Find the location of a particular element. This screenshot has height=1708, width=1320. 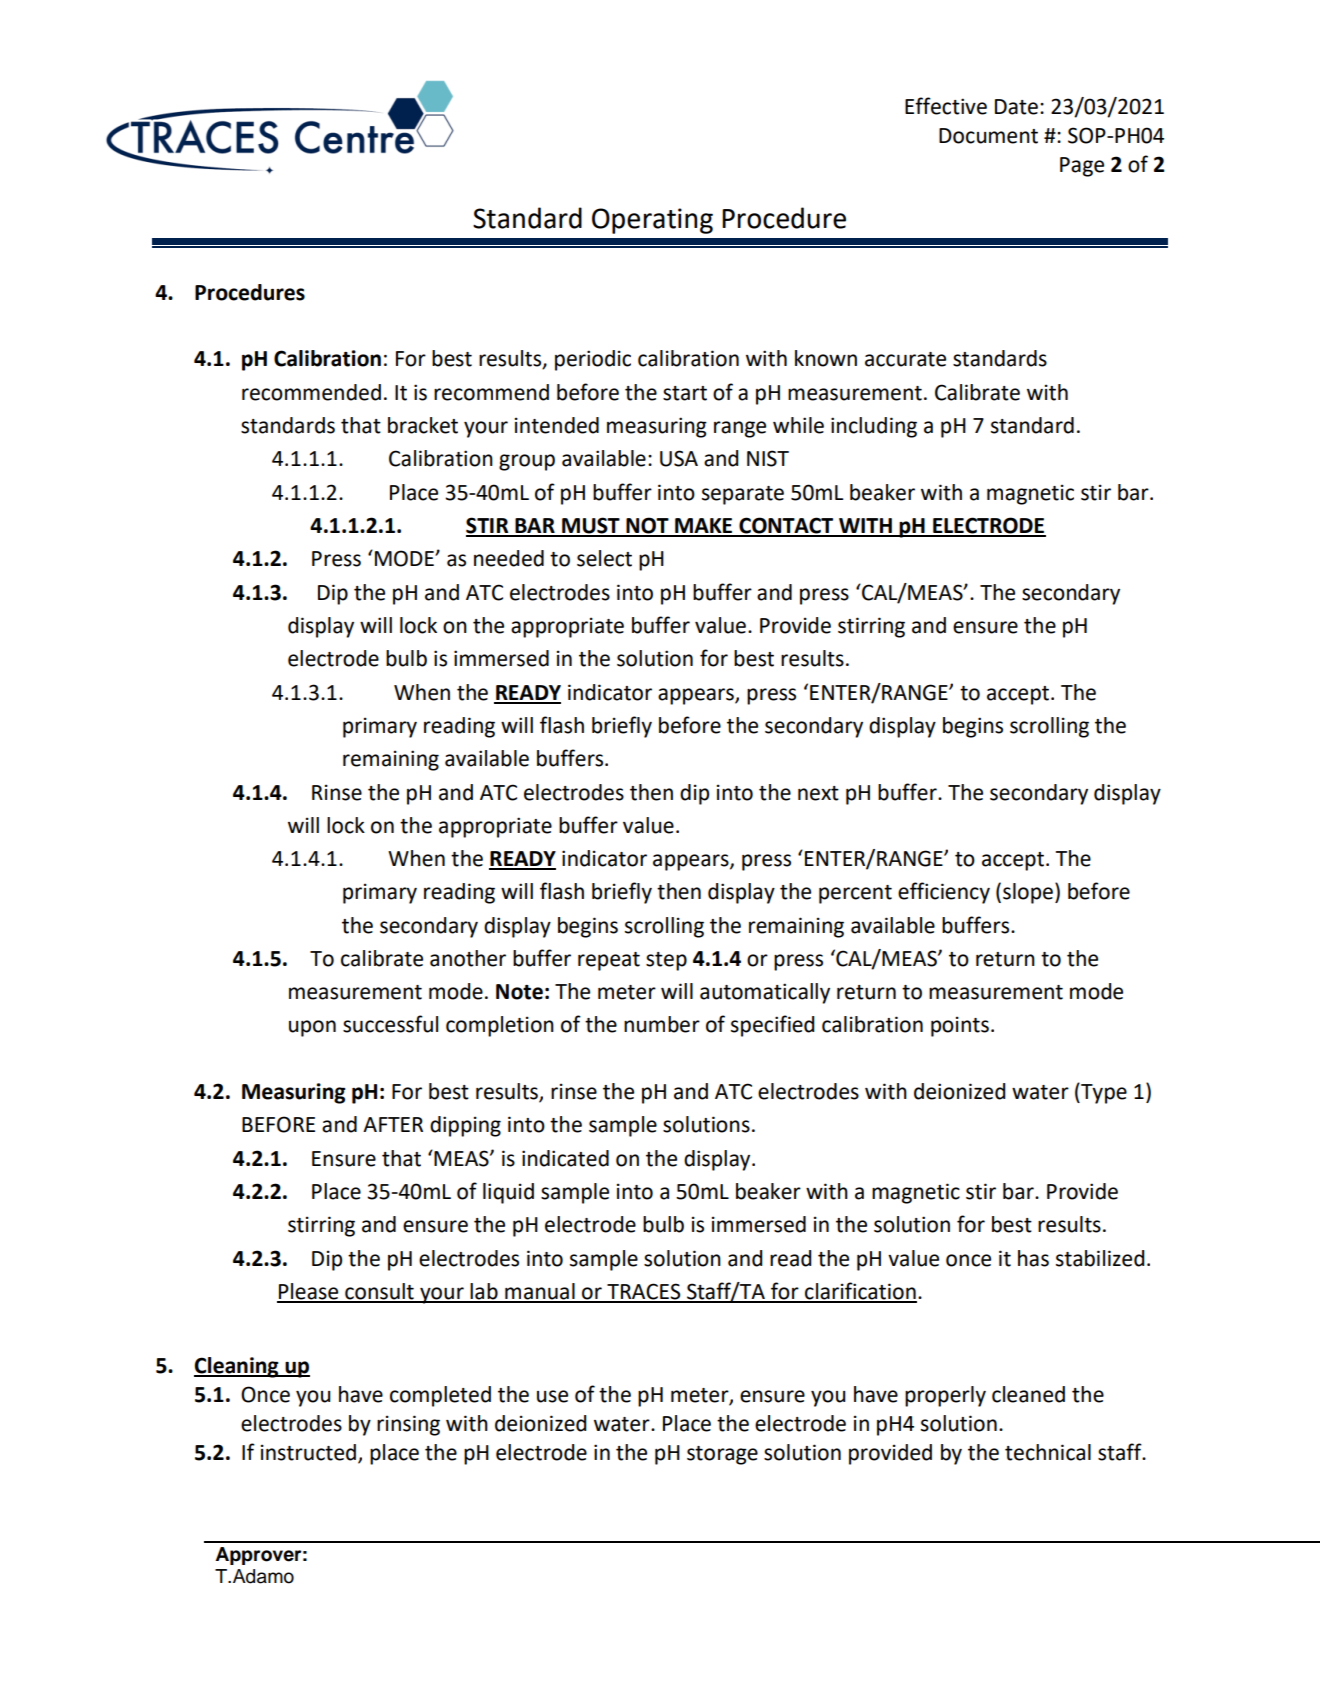

Document is located at coordinates (988, 136).
